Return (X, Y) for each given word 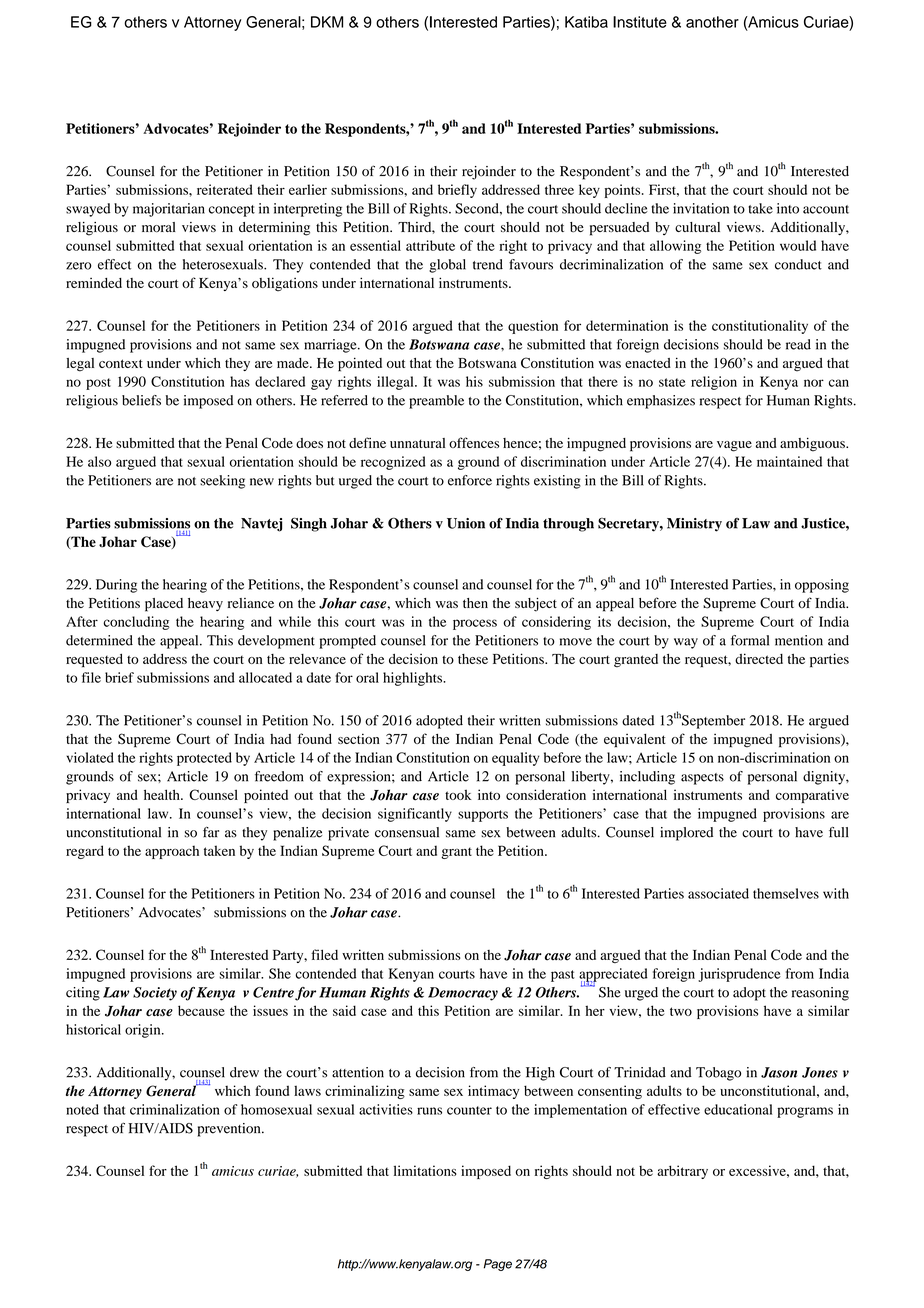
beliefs (141, 400)
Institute (640, 22)
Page (498, 1265)
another (712, 22)
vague (734, 446)
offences (474, 442)
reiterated (224, 189)
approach (172, 852)
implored (686, 834)
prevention (230, 1130)
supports (483, 816)
